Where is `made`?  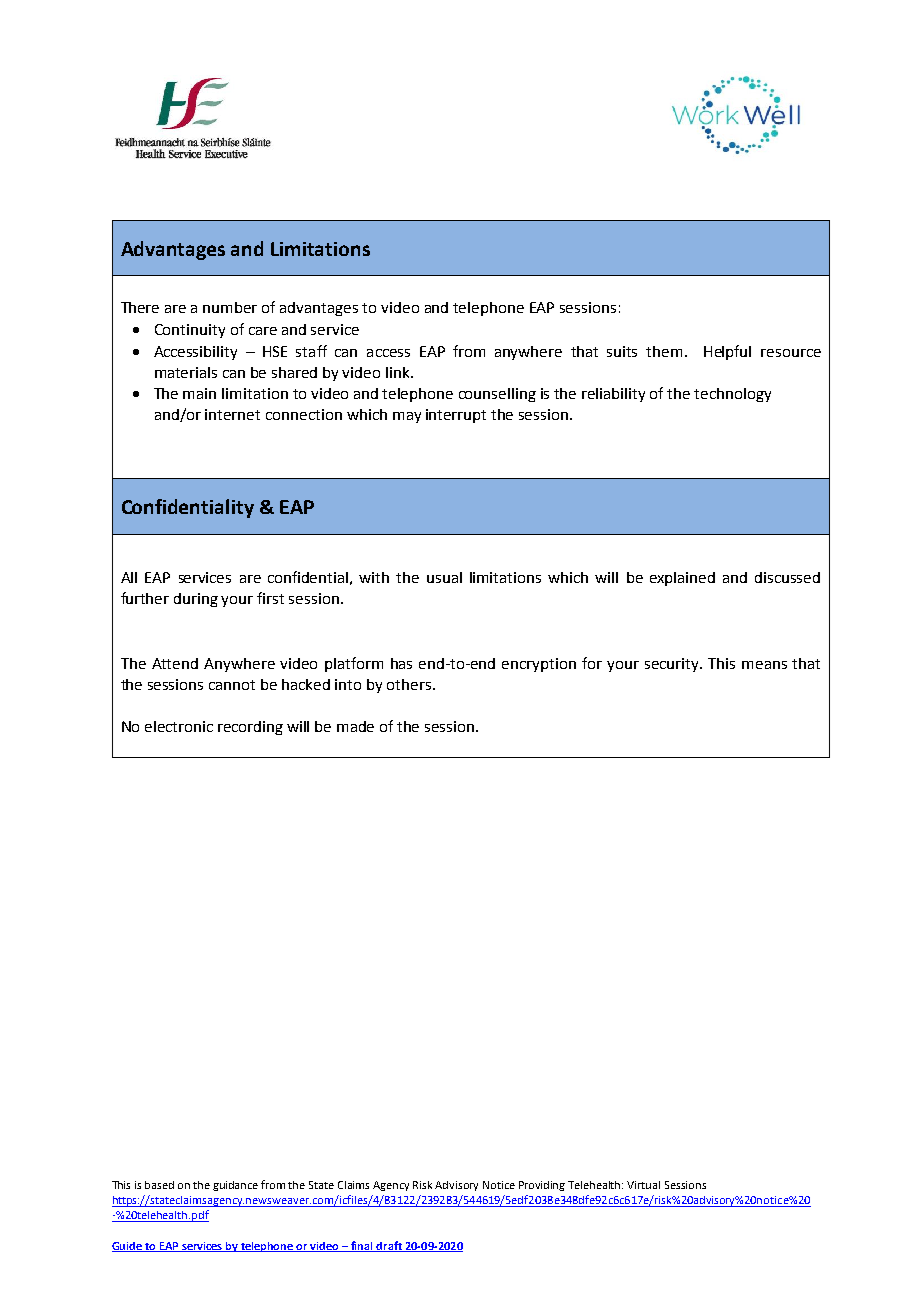 made is located at coordinates (355, 726).
